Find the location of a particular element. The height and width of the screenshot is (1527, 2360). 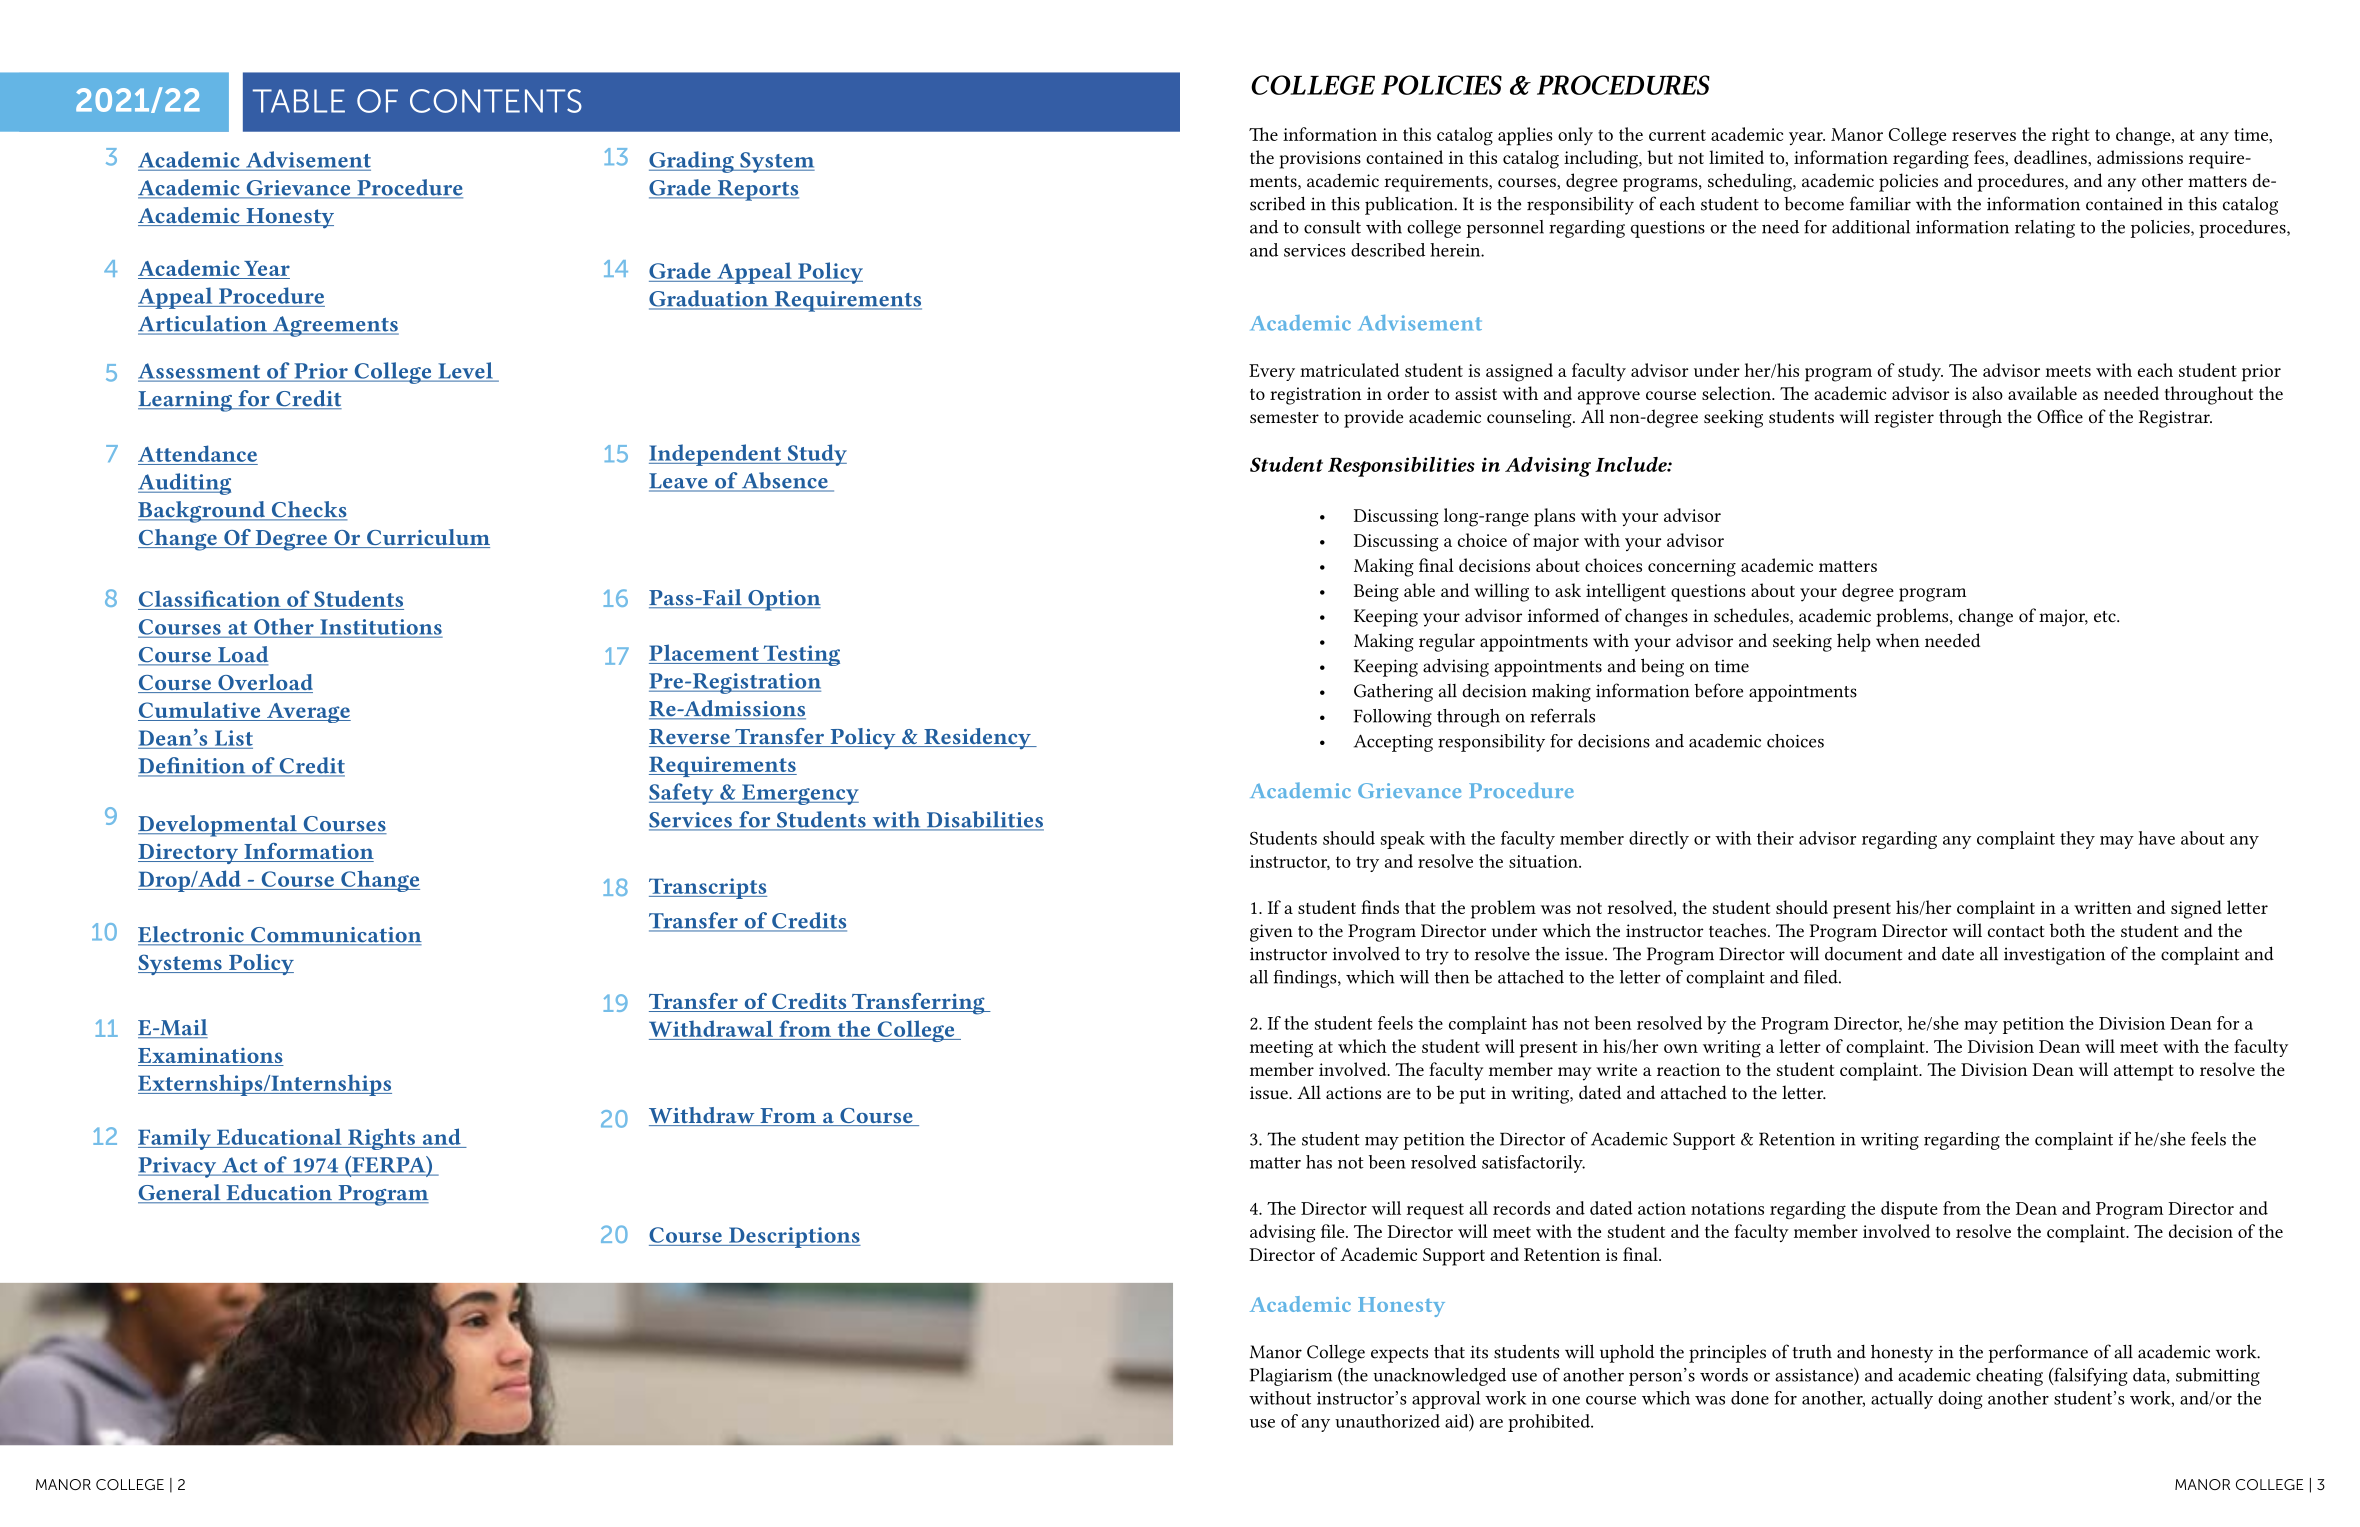

Communication is located at coordinates (335, 936).
